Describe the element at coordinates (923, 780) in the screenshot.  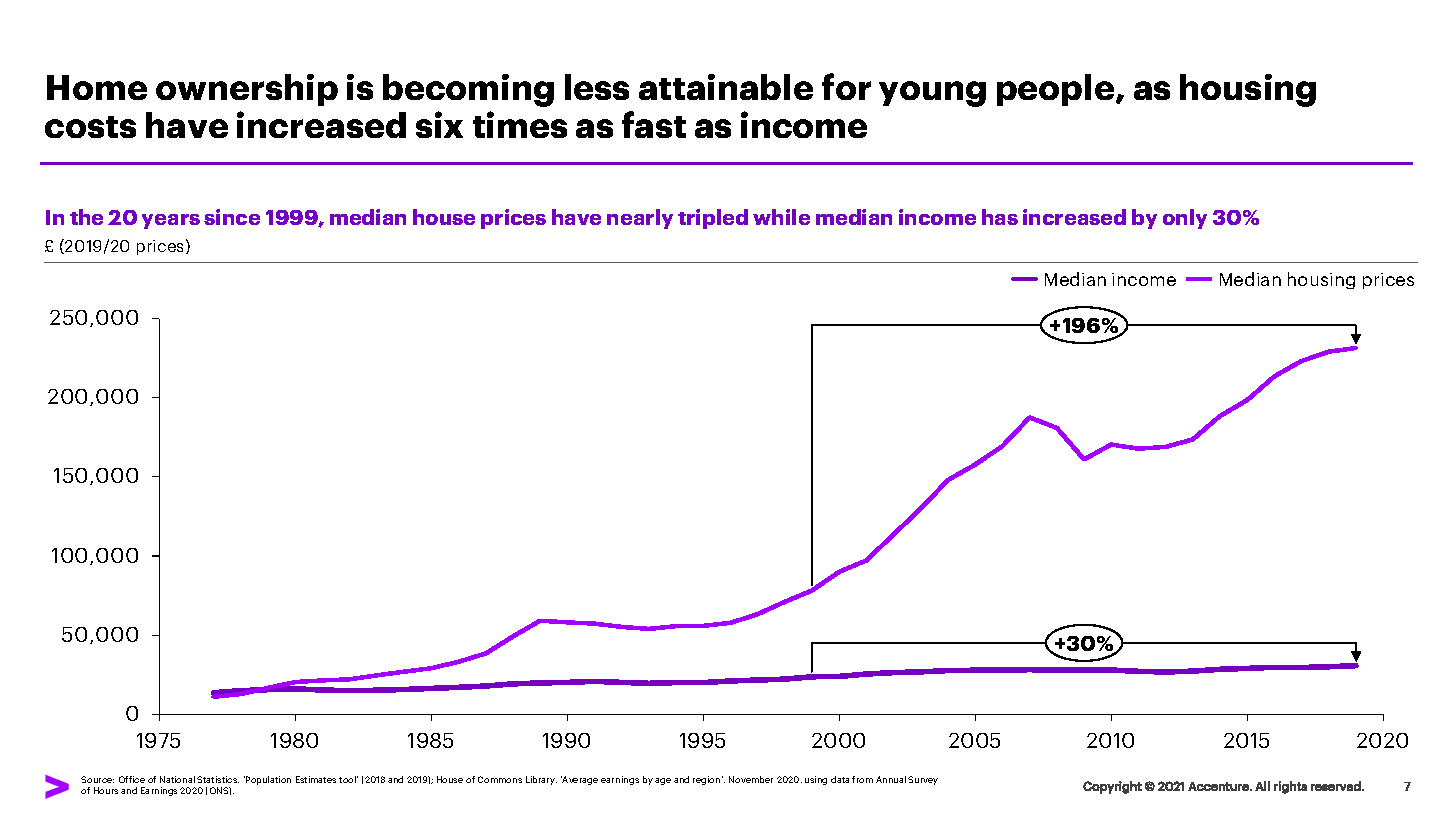
I see `Survey` at that location.
